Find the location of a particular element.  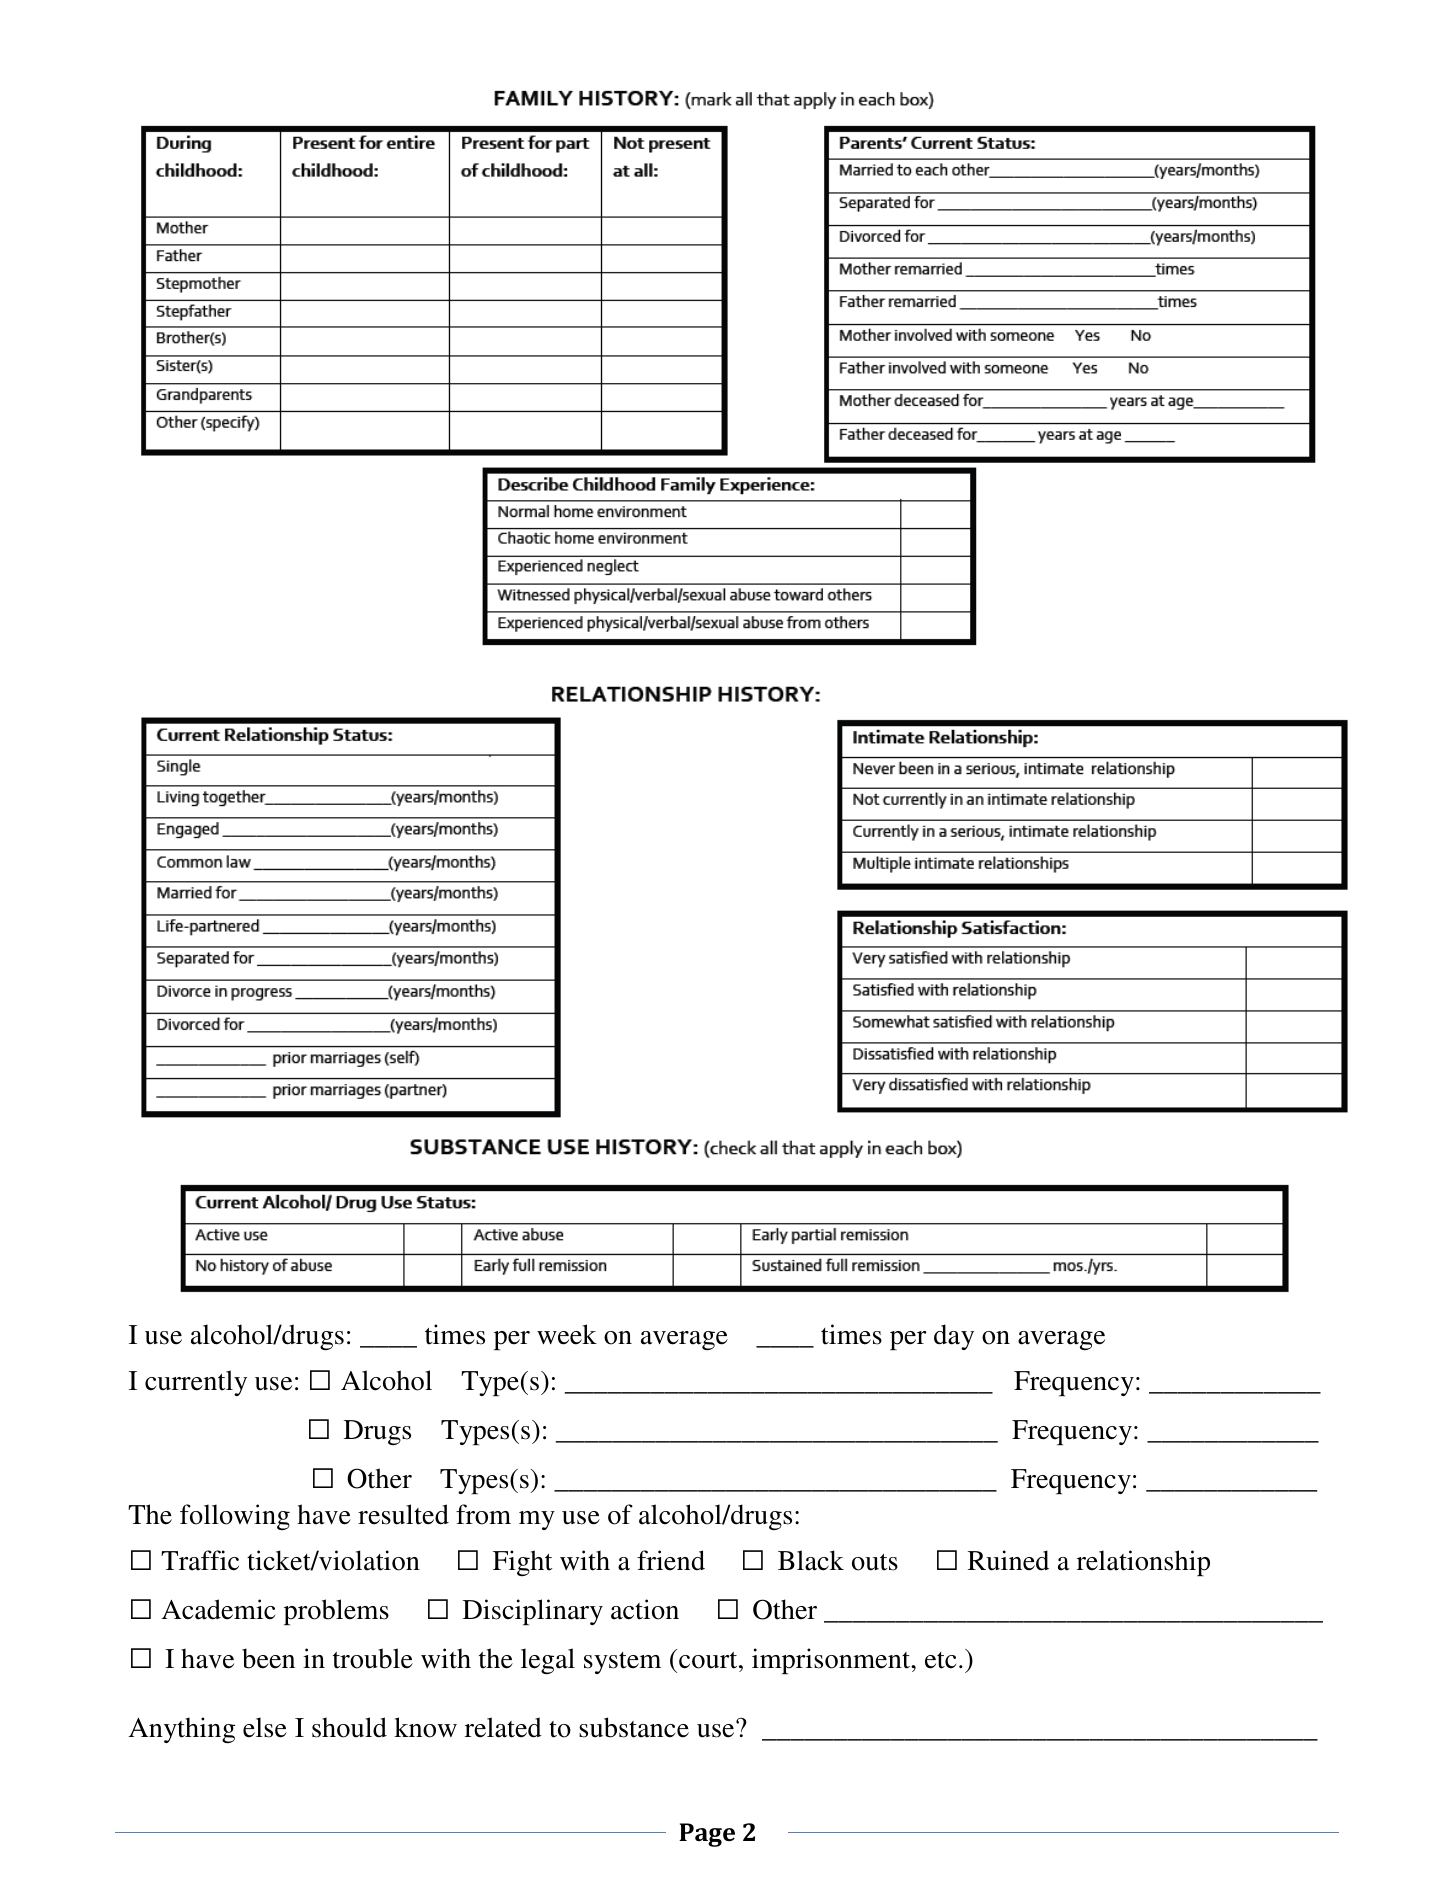

day is located at coordinates (954, 1337).
